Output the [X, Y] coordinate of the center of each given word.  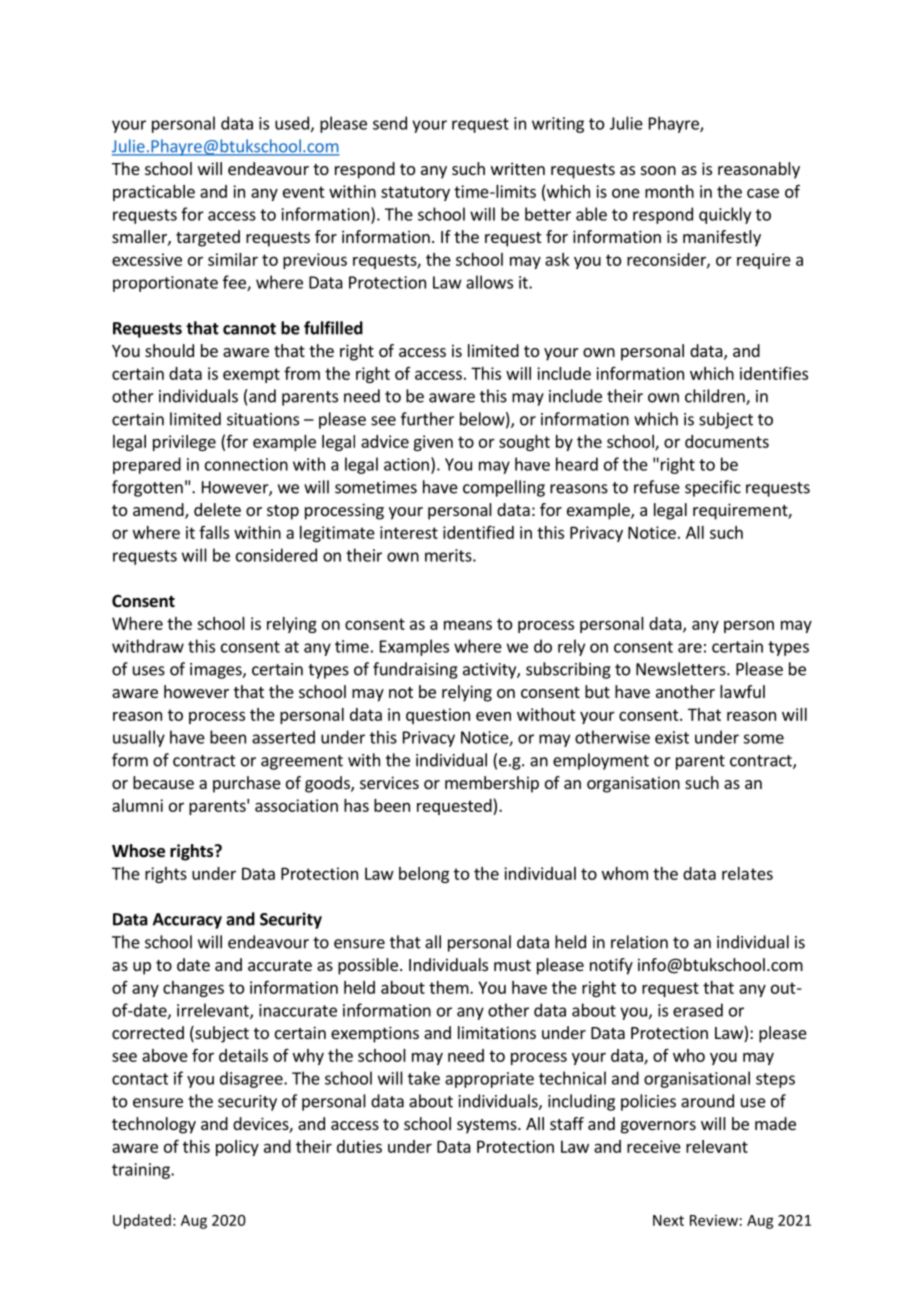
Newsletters [682, 669]
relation [639, 942]
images [217, 671]
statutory [415, 193]
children [716, 397]
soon [658, 170]
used [292, 123]
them [449, 987]
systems [488, 1126]
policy [237, 1148]
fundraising [415, 670]
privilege [184, 443]
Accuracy [187, 921]
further [427, 419]
